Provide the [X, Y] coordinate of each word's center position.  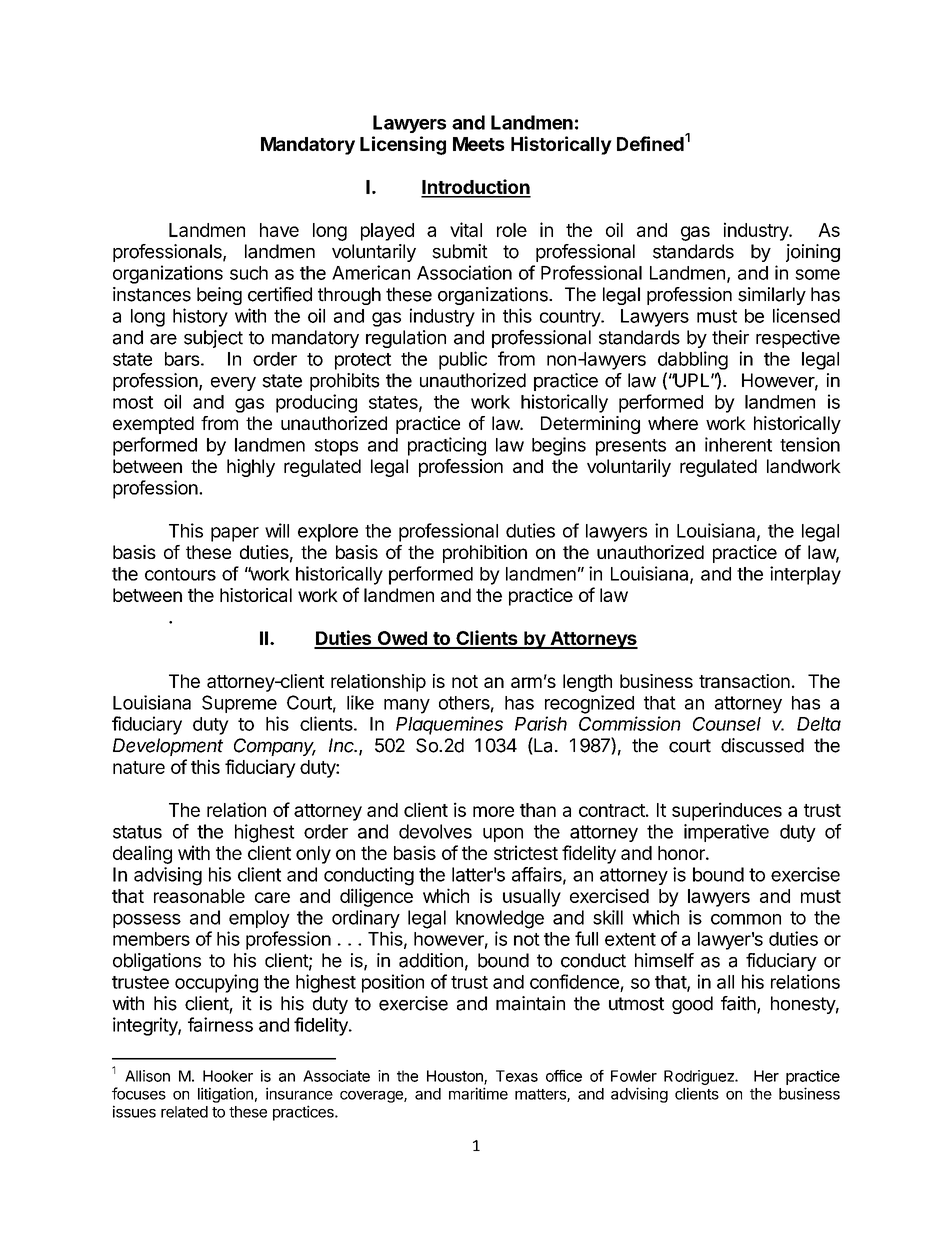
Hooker [228, 1076]
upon [503, 835]
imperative [726, 833]
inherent [738, 444]
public [463, 360]
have [279, 230]
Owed [402, 639]
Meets [479, 144]
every [233, 384]
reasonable [199, 896]
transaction [744, 681]
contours [180, 574]
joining [813, 253]
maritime [478, 1093]
